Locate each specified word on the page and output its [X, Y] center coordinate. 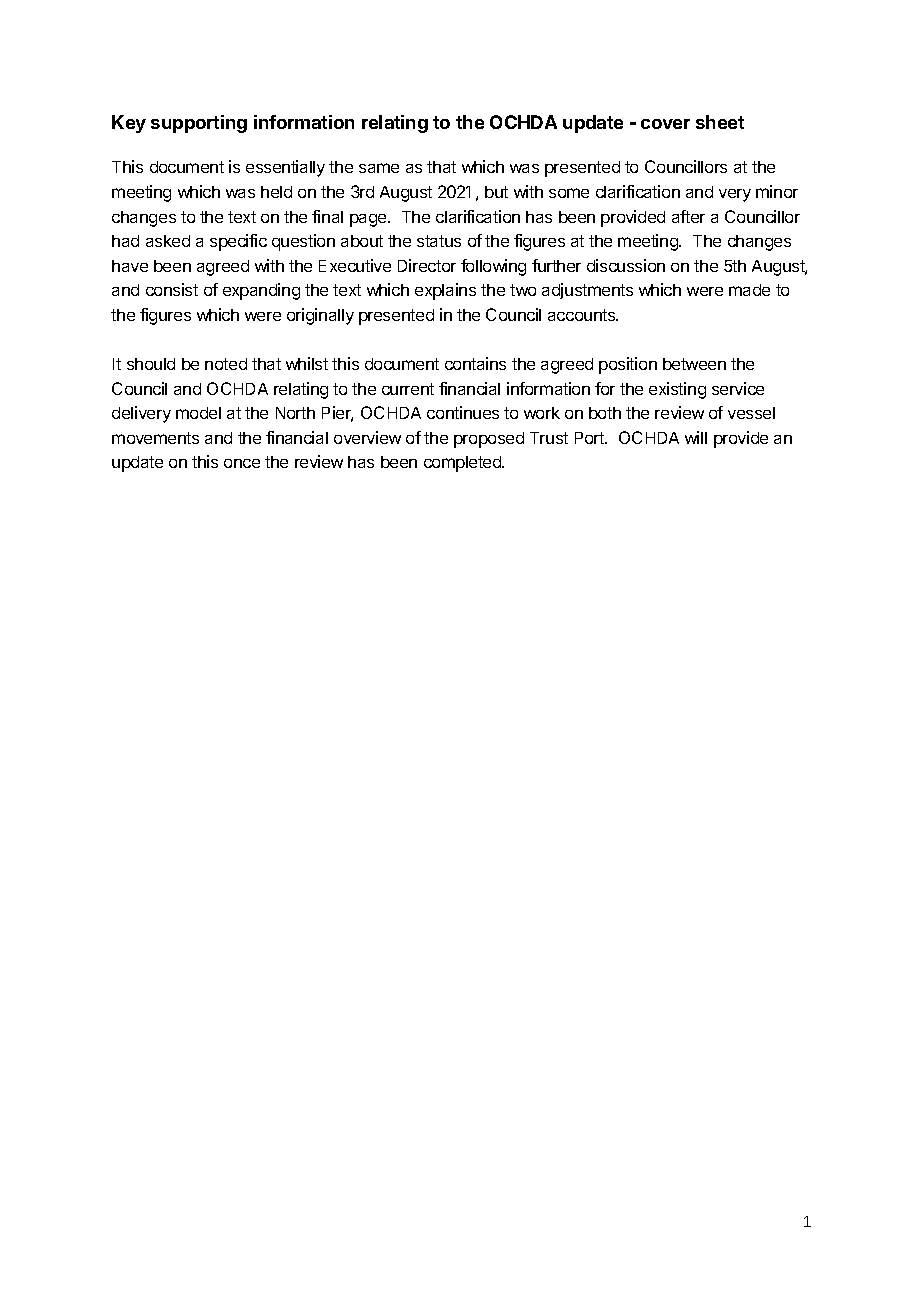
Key [129, 124]
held [276, 192]
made [749, 290]
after [688, 216]
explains [445, 291]
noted [226, 364]
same [379, 168]
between [694, 364]
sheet [720, 122]
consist [172, 289]
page [369, 220]
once [242, 463]
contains [475, 363]
